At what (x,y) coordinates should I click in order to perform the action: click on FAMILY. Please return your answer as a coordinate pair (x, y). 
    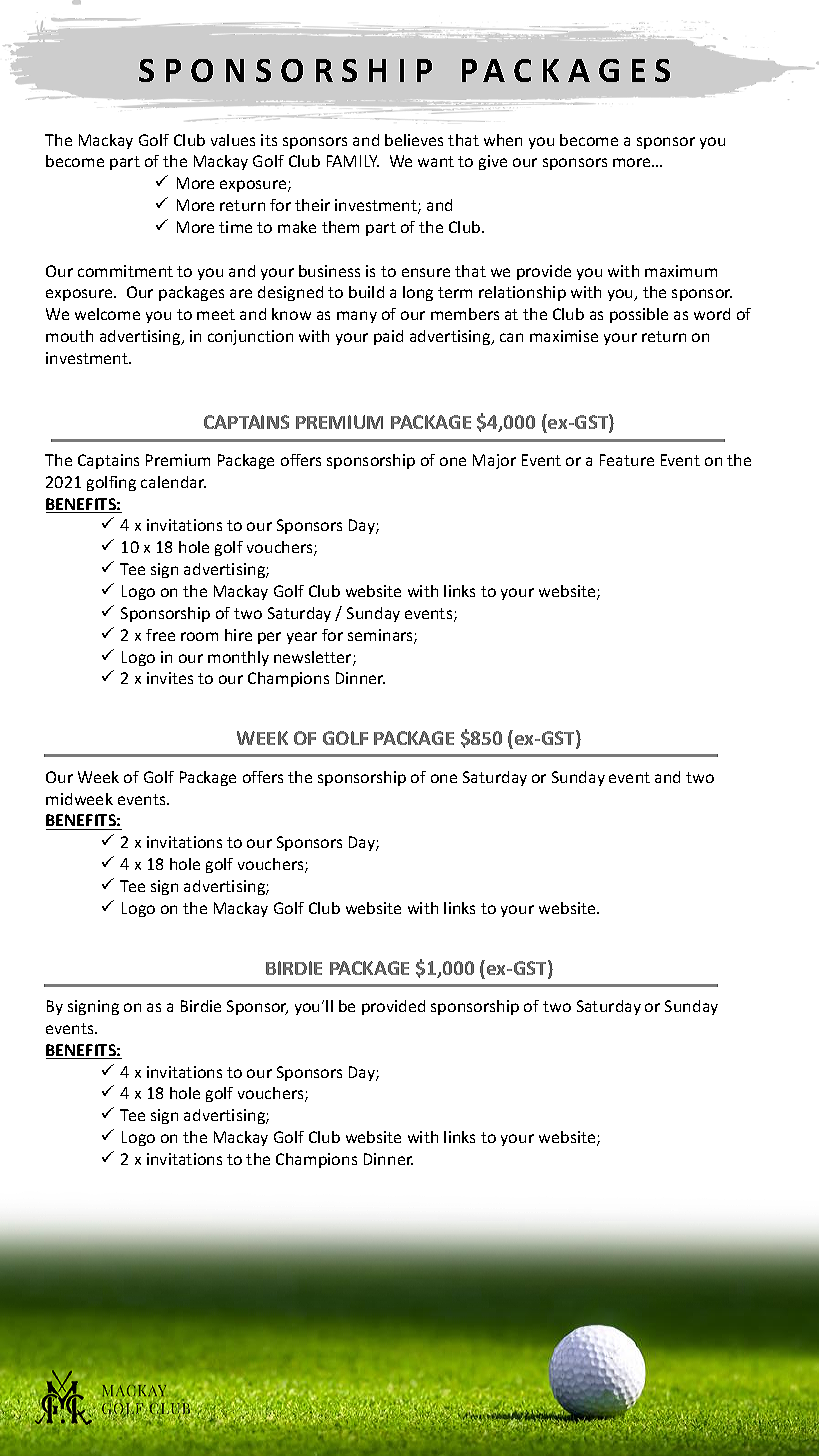
    Looking at the image, I should click on (353, 161).
